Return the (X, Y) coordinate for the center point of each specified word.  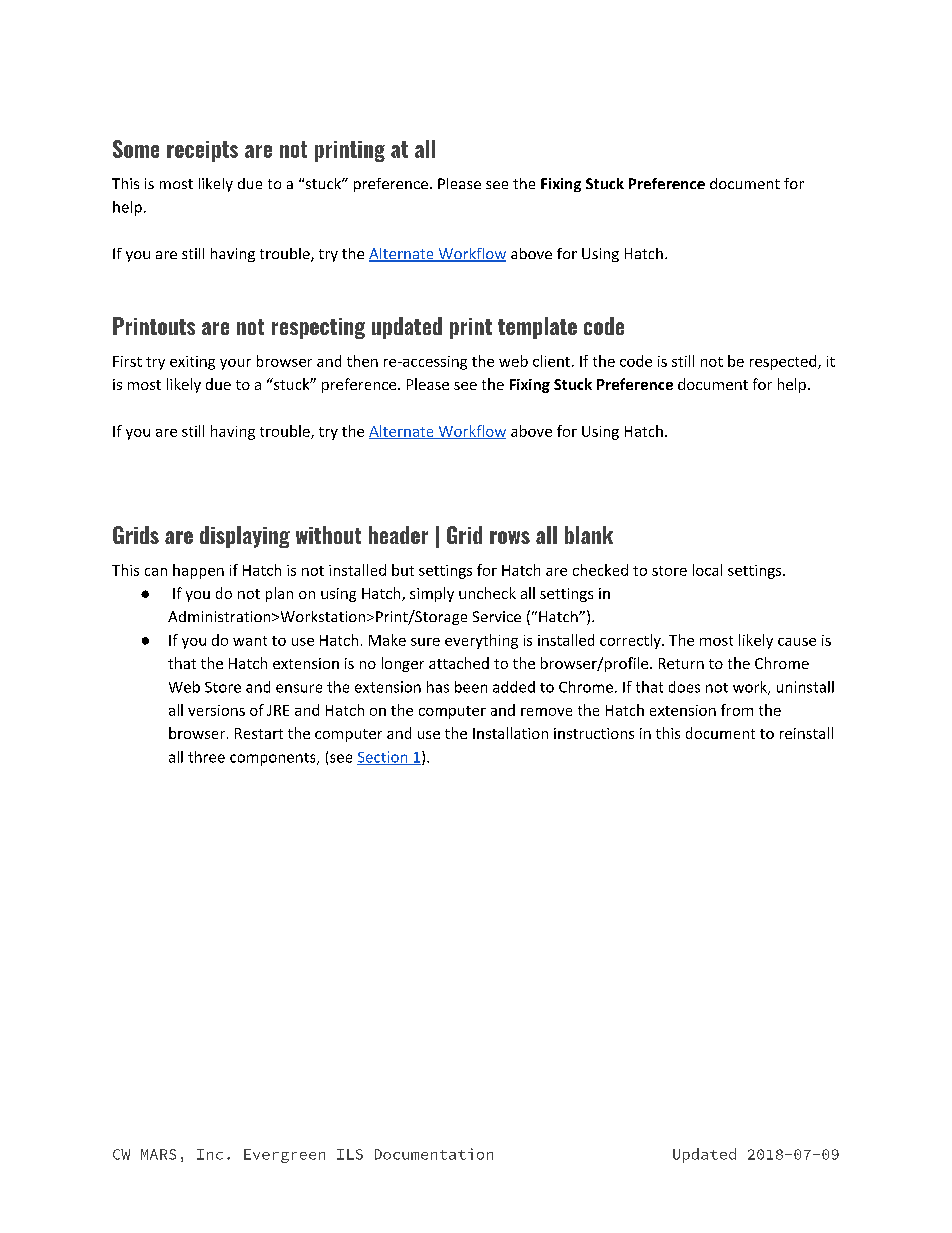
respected (784, 362)
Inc (210, 1154)
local (707, 570)
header (398, 535)
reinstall (806, 733)
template (537, 328)
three (206, 757)
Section (383, 758)
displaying (245, 537)
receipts (202, 151)
